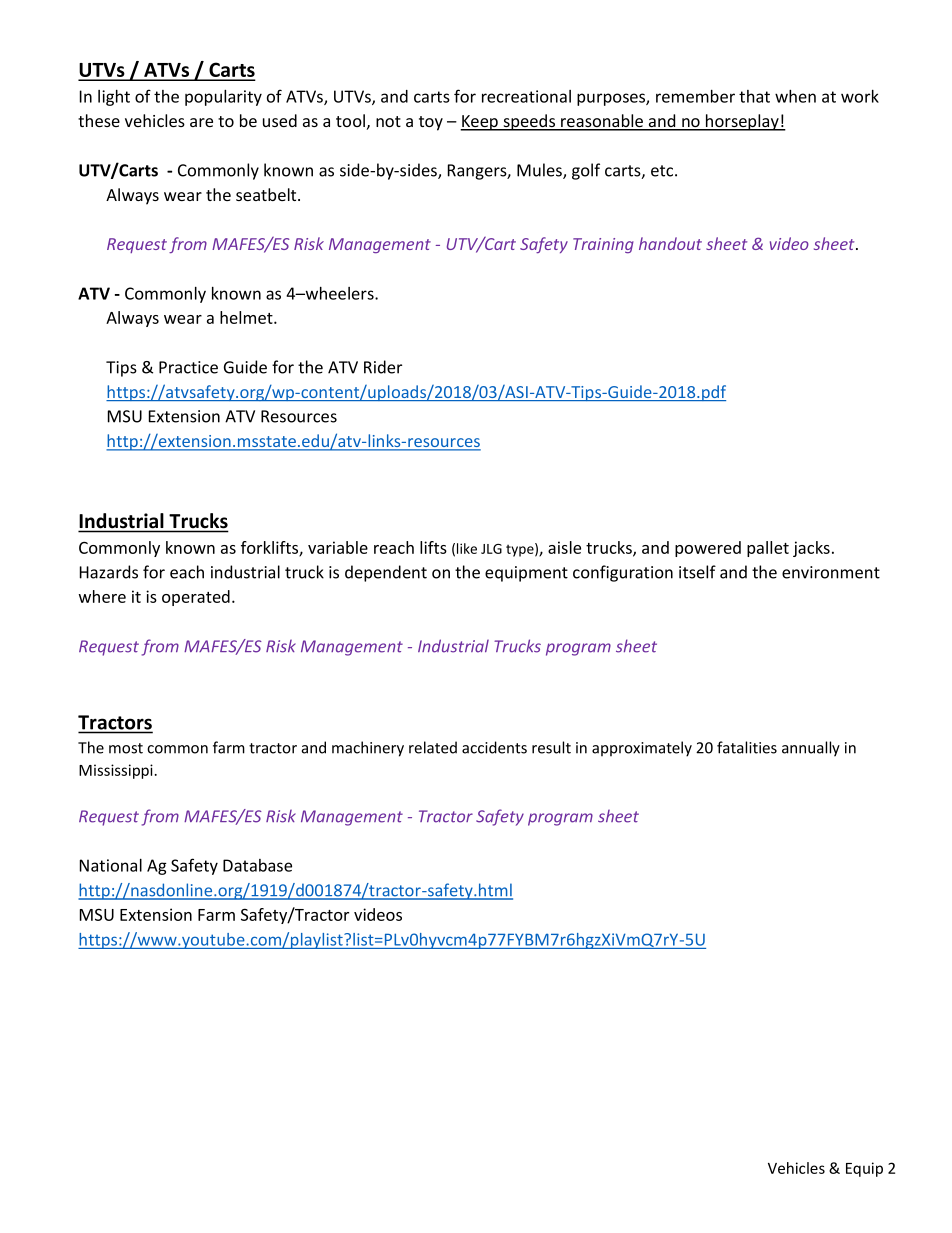  I want to click on seatbelt, so click(267, 194).
